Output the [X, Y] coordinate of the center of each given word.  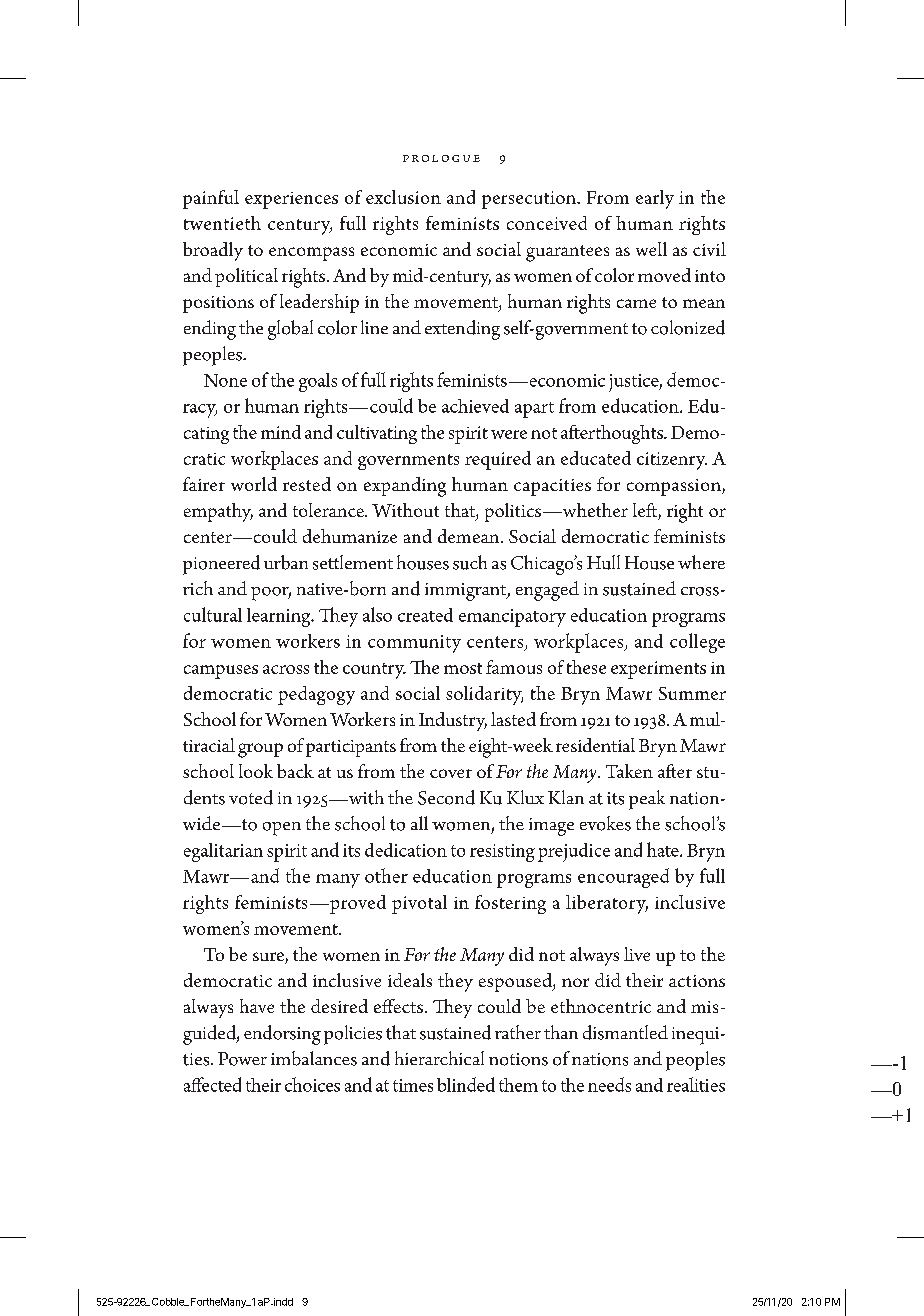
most [463, 668]
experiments [658, 670]
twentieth [222, 223]
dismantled [625, 1032]
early [655, 199]
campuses [221, 672]
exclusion [403, 197]
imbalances [314, 1058]
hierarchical [439, 1058]
